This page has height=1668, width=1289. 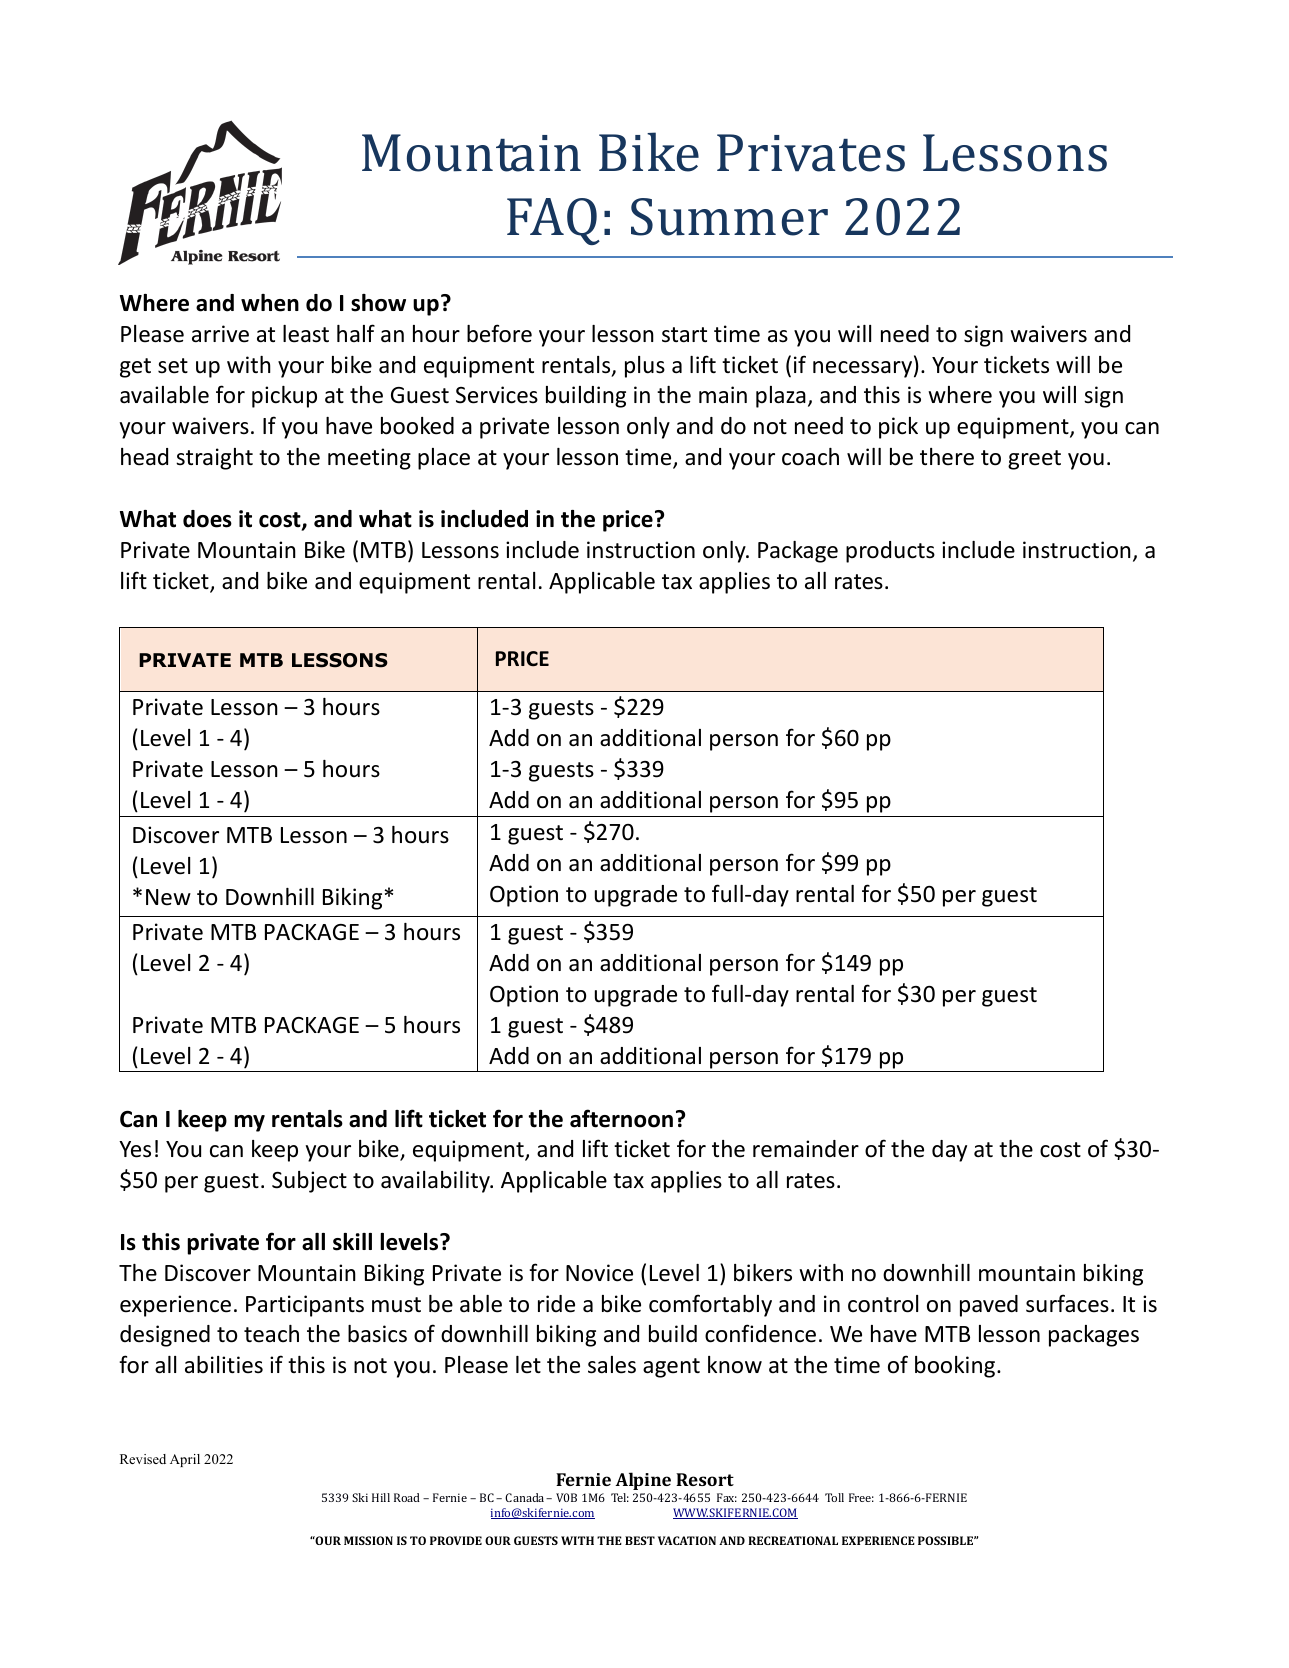 What do you see at coordinates (883, 1304) in the page?
I see `control` at bounding box center [883, 1304].
